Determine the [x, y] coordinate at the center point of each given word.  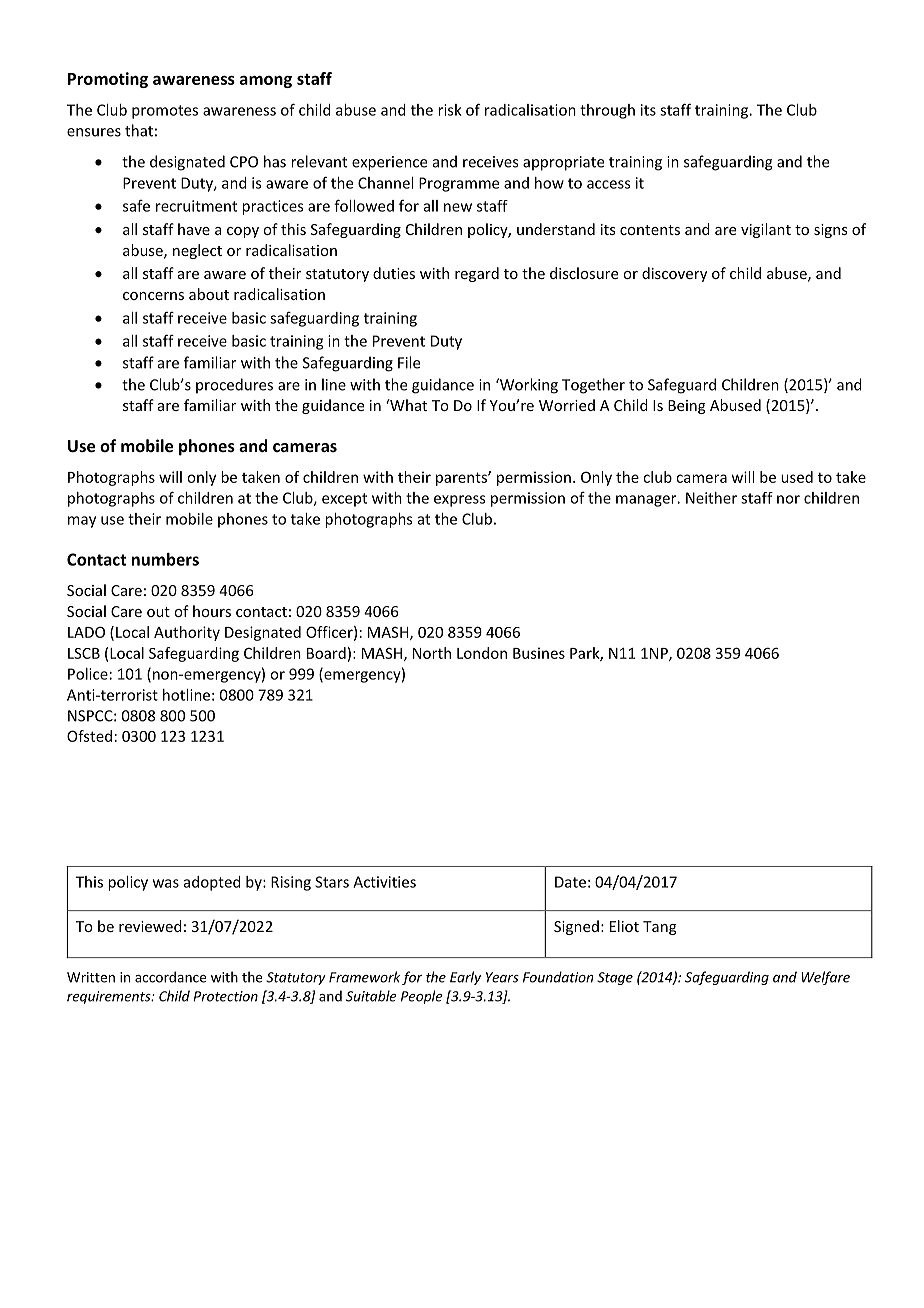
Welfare [825, 978]
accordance [171, 977]
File [409, 362]
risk [450, 110]
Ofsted [89, 736]
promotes [165, 112]
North [432, 653]
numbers [165, 559]
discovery [674, 274]
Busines [539, 653]
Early [465, 978]
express [460, 501]
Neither [711, 498]
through [607, 111]
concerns [153, 296]
